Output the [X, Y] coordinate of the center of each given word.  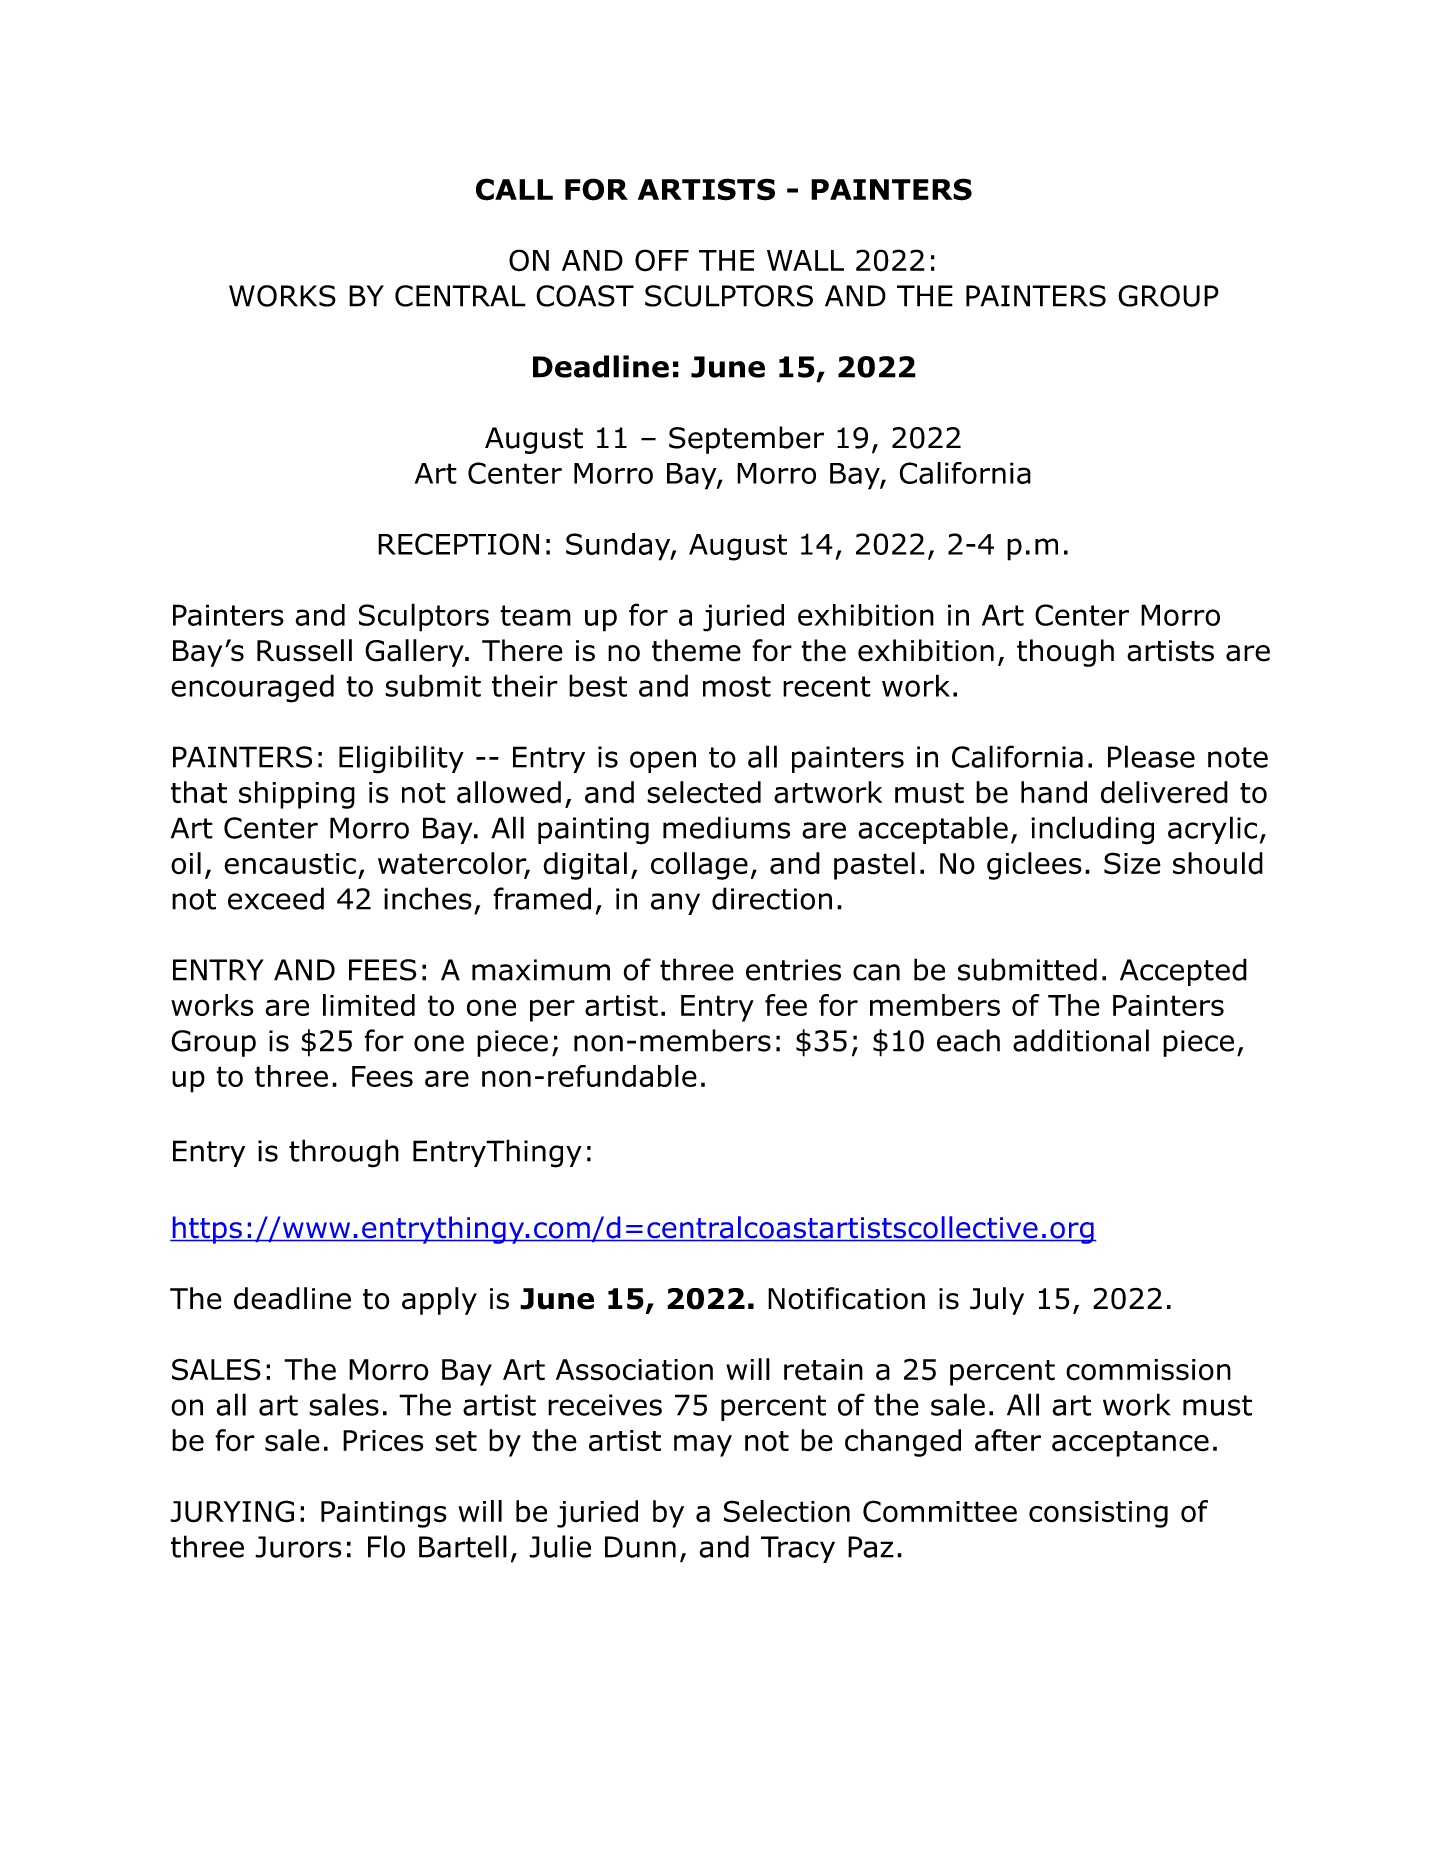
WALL [805, 260]
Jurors [298, 1547]
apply [439, 1301]
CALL [514, 189]
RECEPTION [458, 544]
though [1065, 653]
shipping [297, 795]
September [746, 440]
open [663, 762]
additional [1081, 1040]
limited [369, 1005]
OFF [662, 260]
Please [1151, 756]
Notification [846, 1298]
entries [793, 970]
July [997, 1301]
